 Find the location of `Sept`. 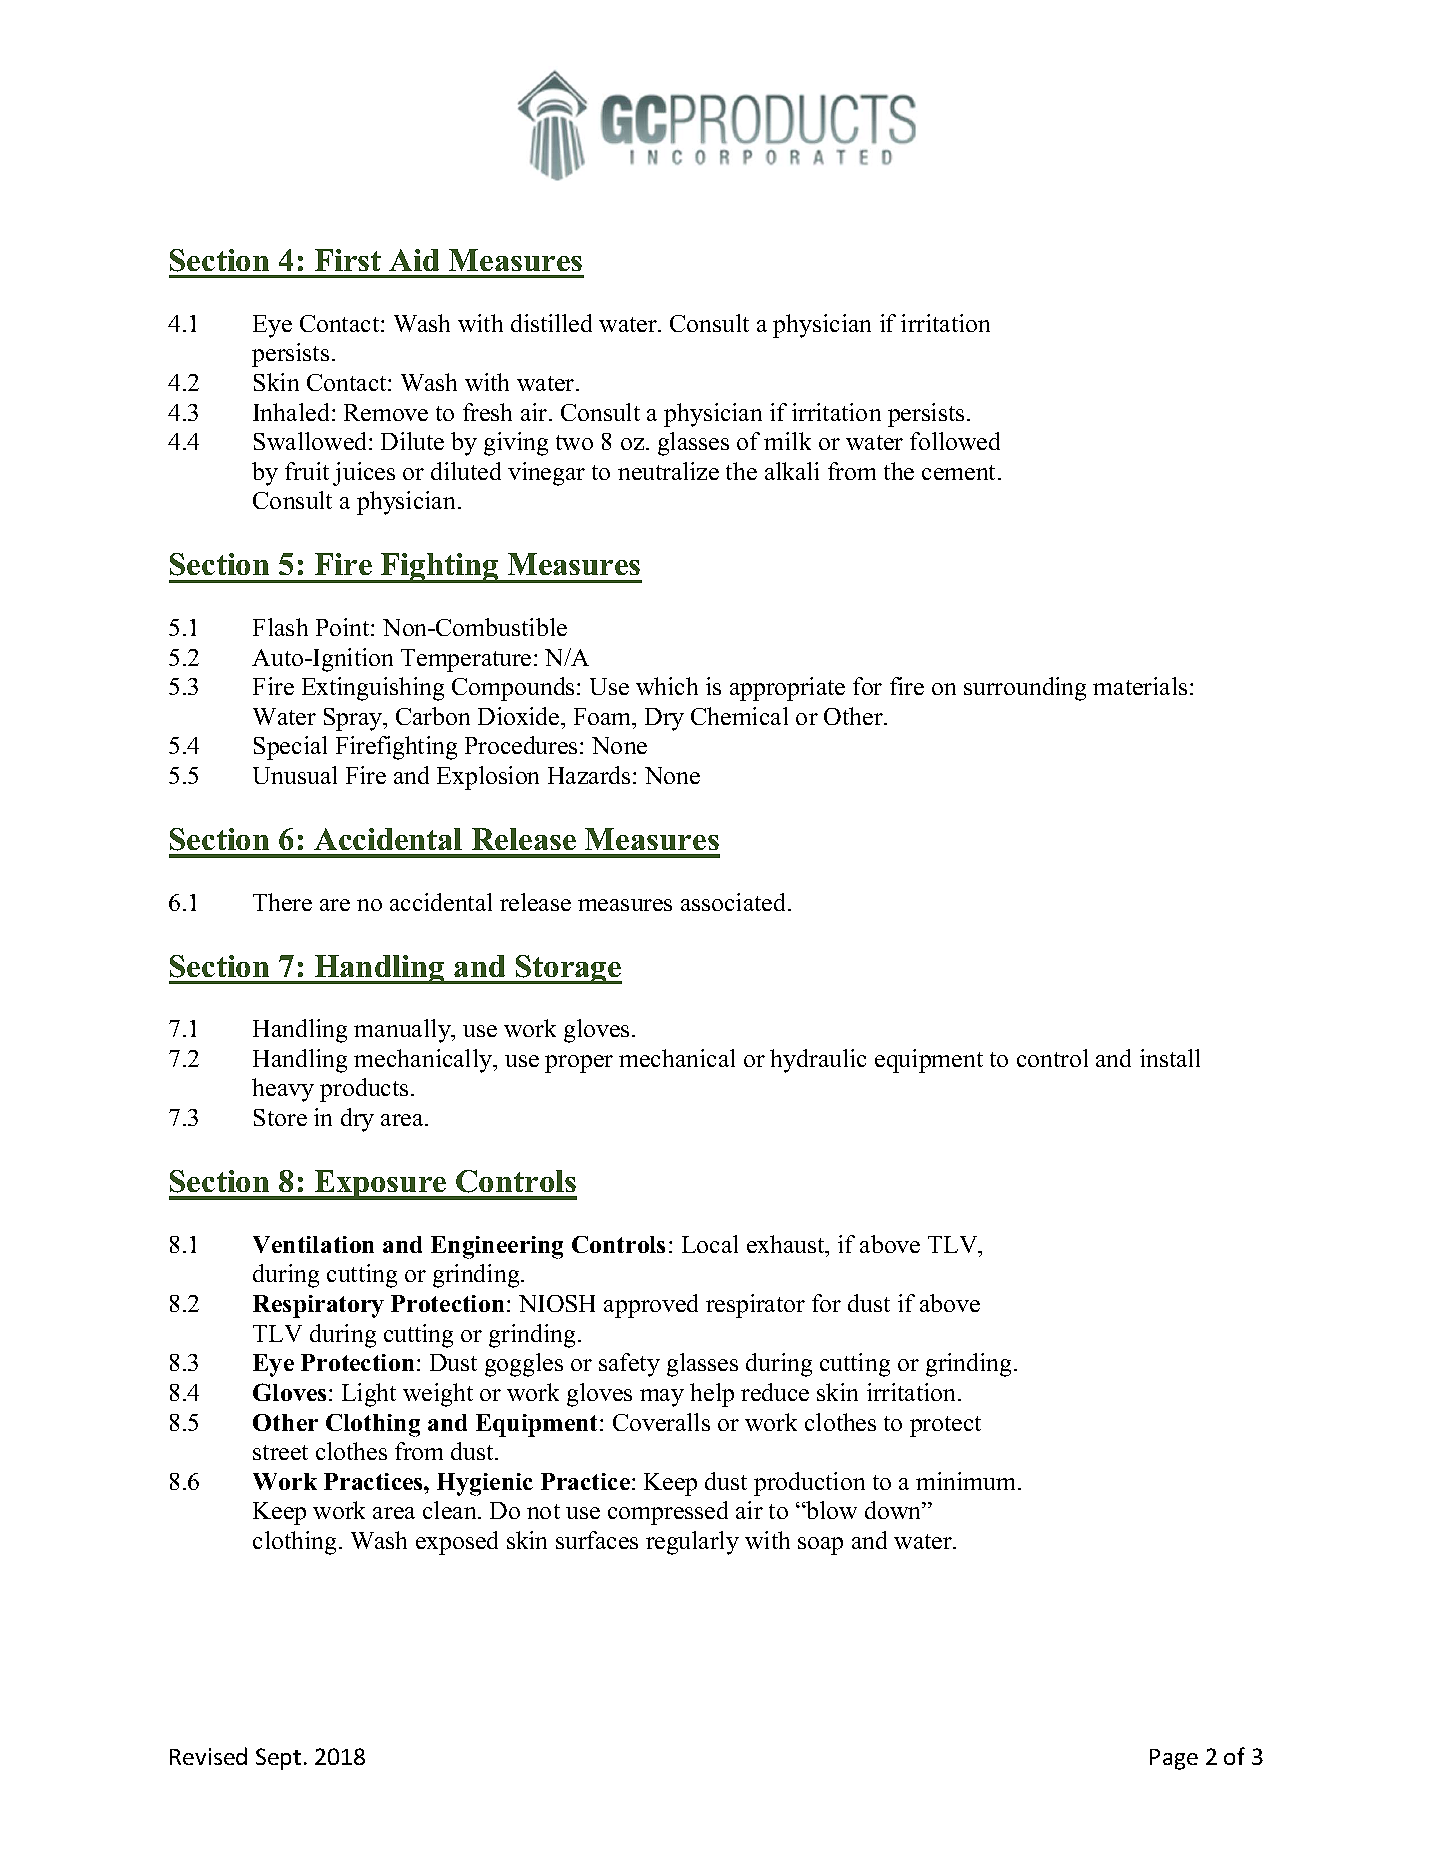

Sept is located at coordinates (278, 1759).
